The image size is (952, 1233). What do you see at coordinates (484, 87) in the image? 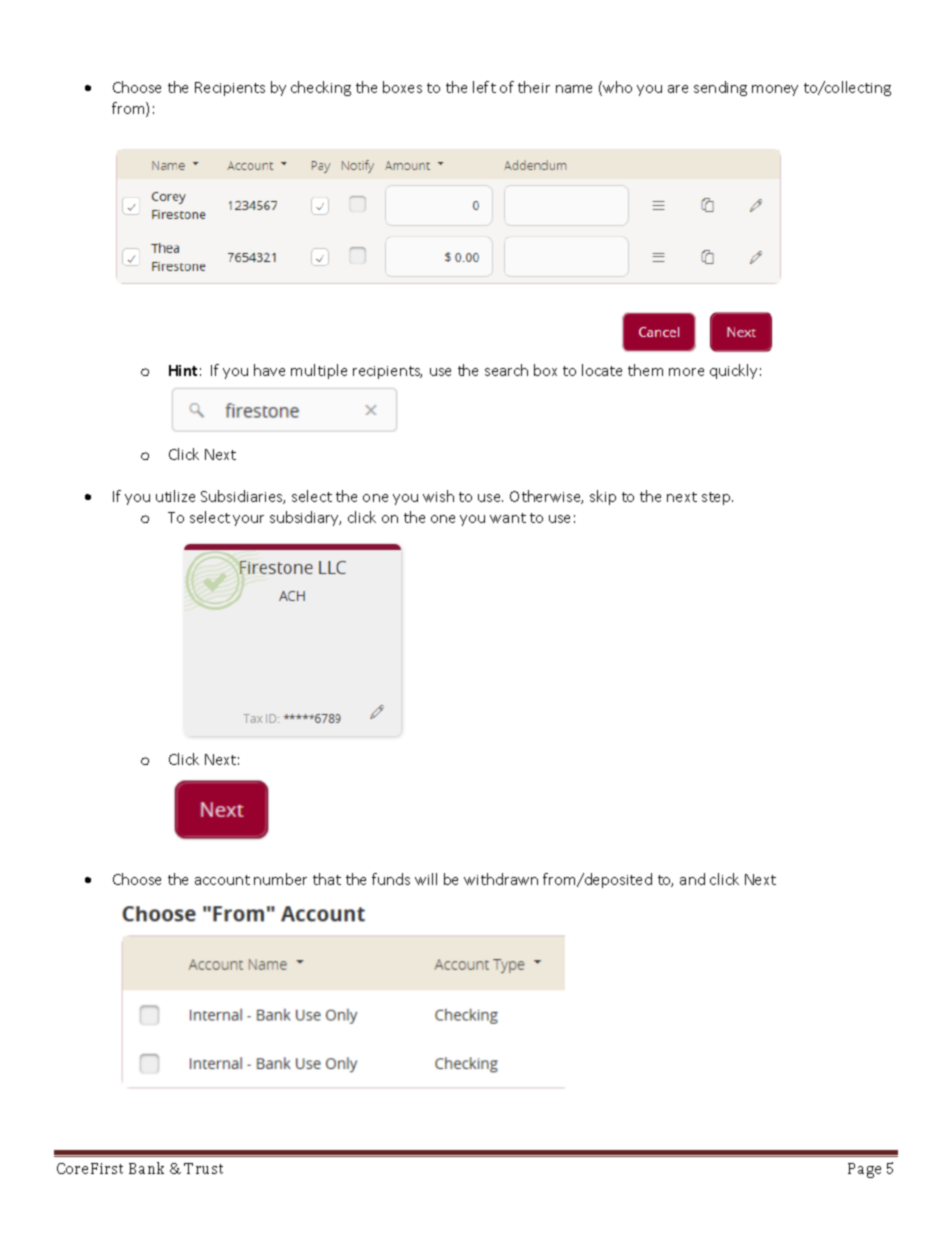
I see `left` at bounding box center [484, 87].
